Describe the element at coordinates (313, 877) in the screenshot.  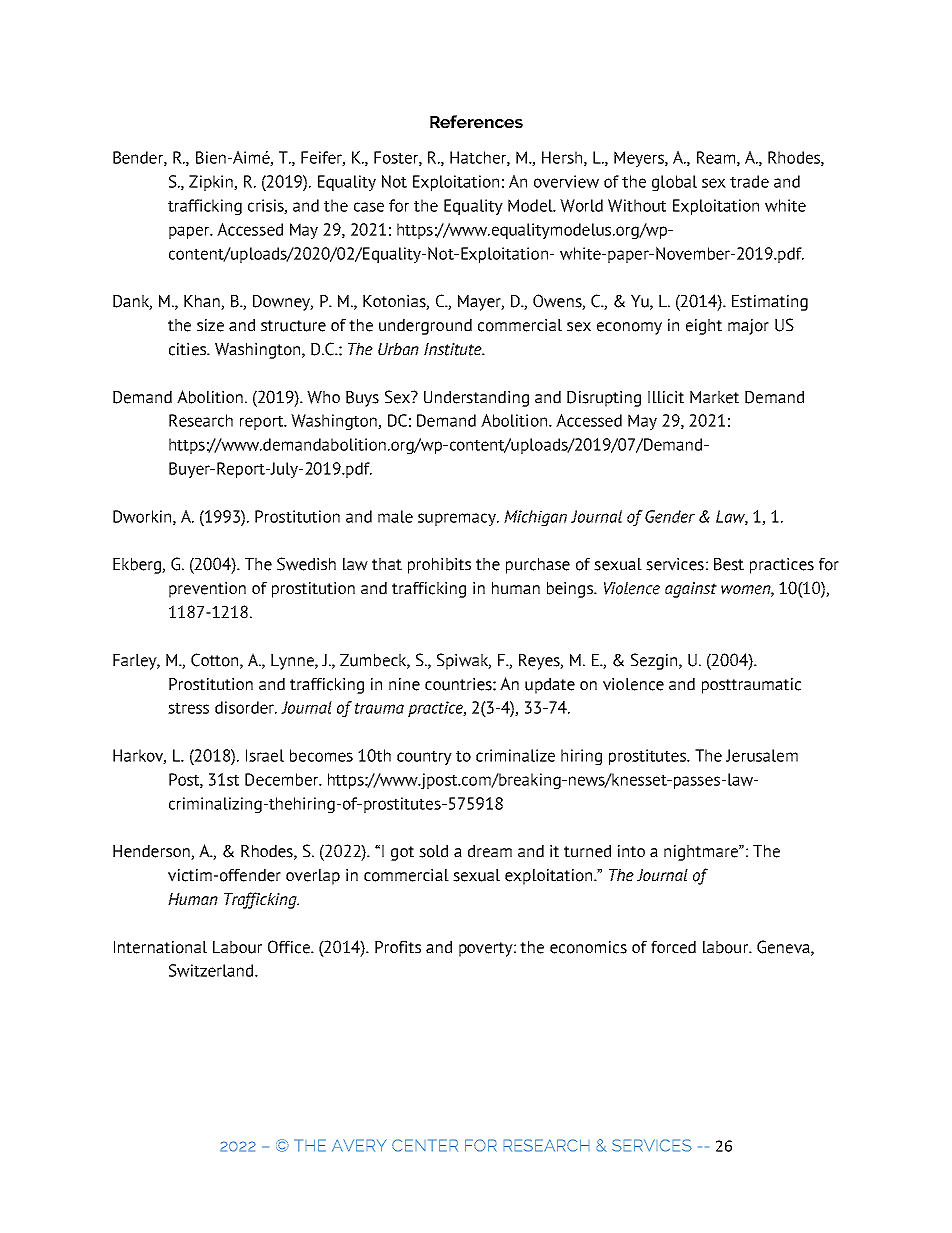
I see `overlap` at that location.
